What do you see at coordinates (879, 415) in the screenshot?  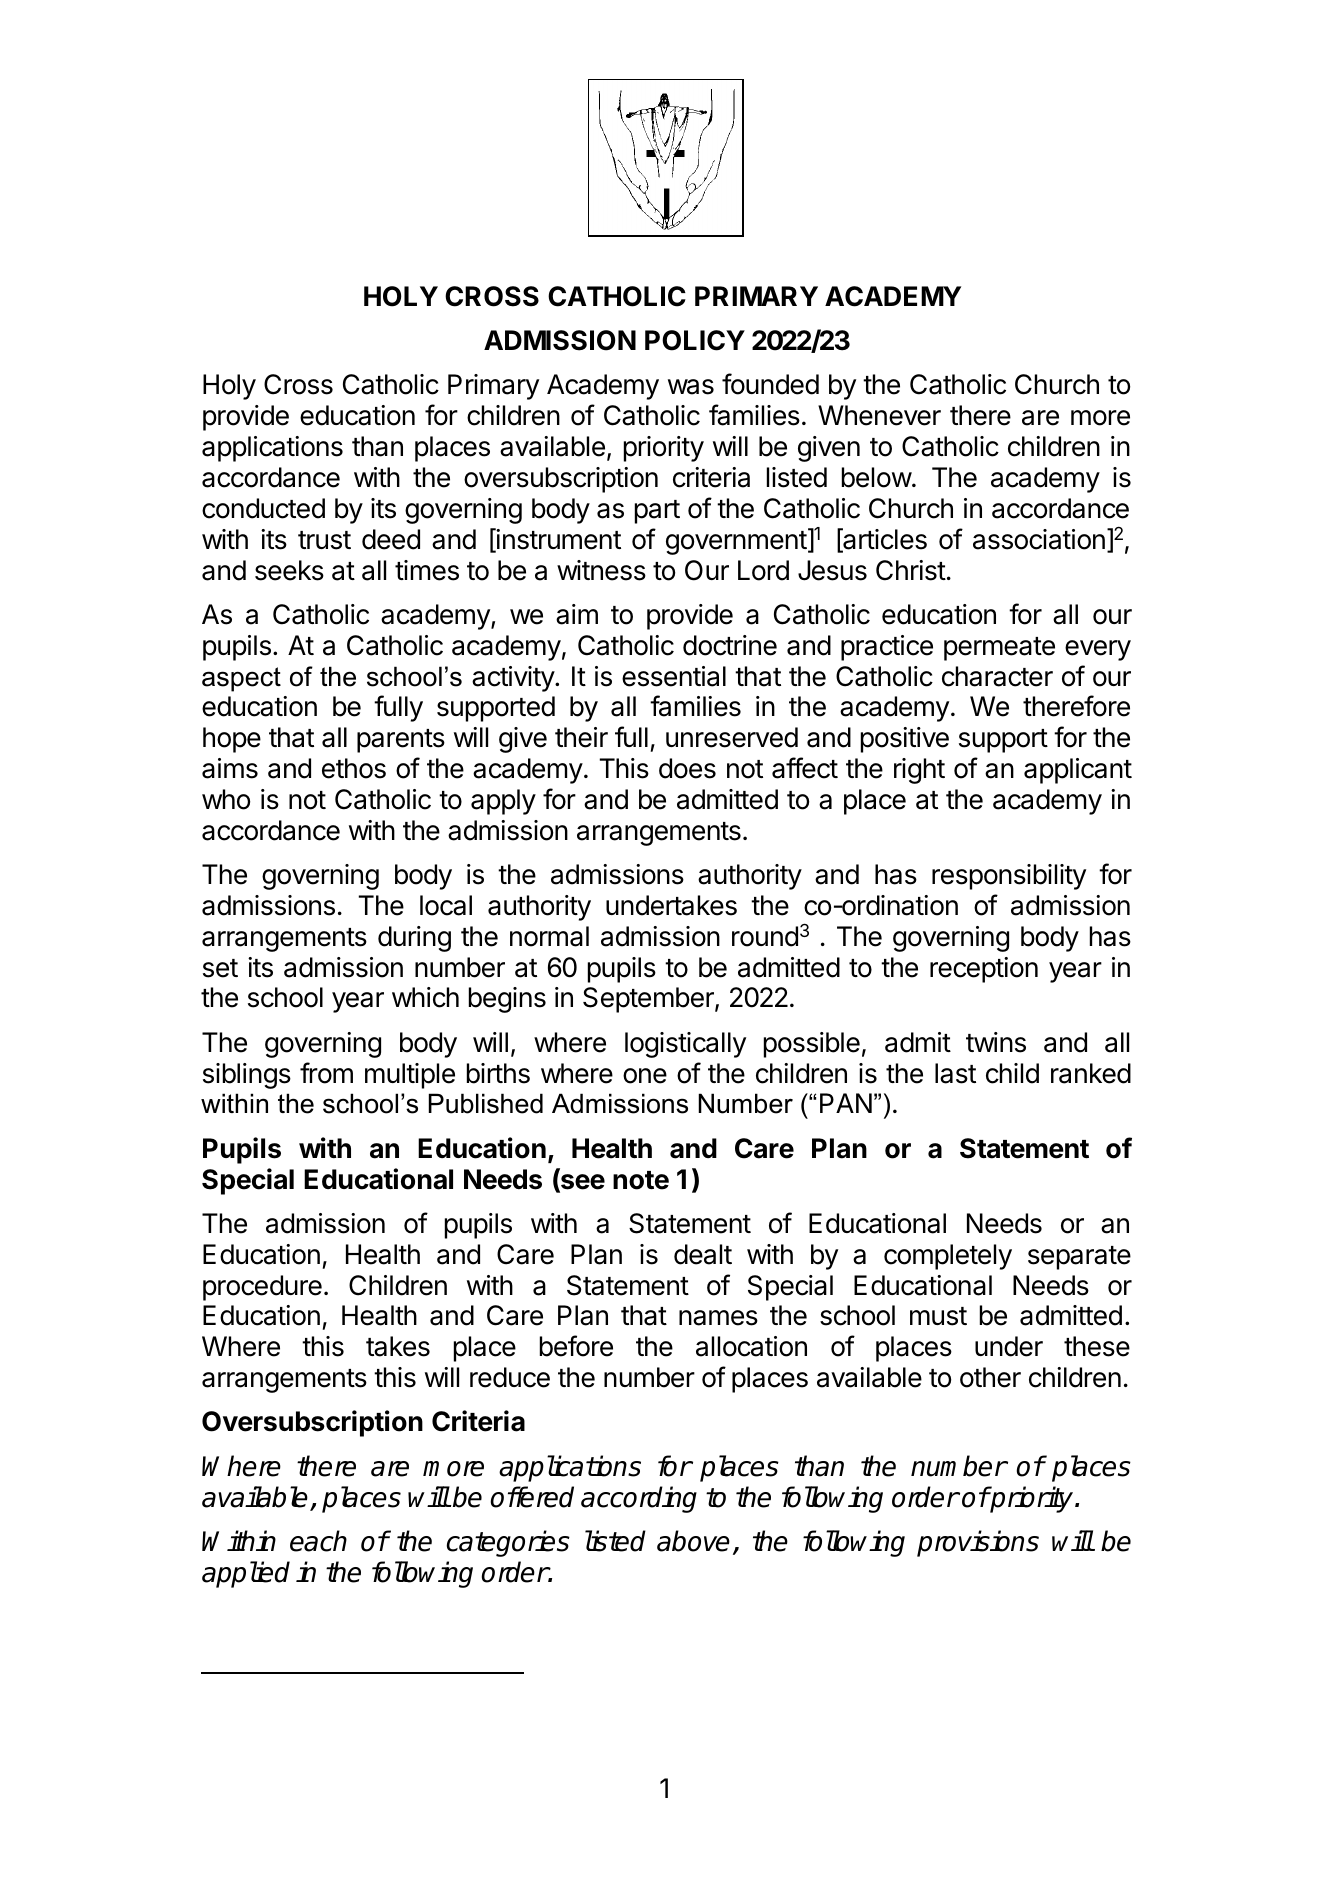 I see `Whenever` at bounding box center [879, 415].
